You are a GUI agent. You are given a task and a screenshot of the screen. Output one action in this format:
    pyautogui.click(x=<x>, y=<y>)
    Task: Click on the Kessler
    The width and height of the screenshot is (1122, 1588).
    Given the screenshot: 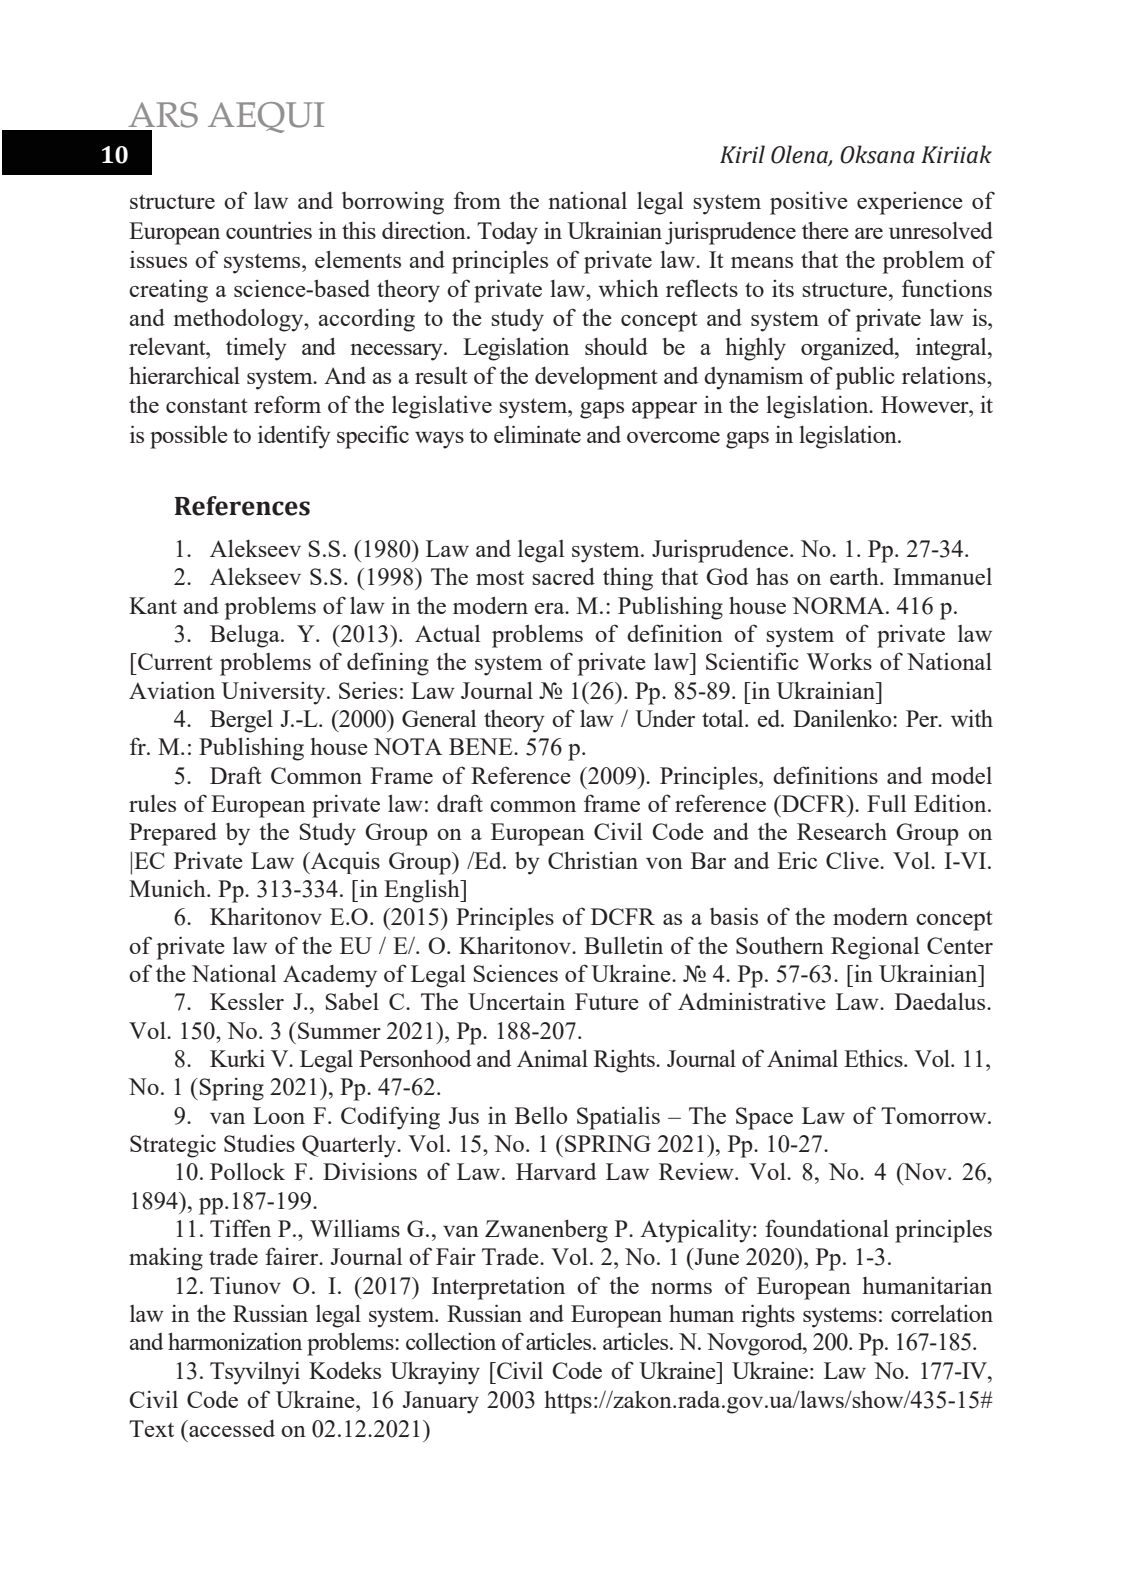 What is the action you would take?
    pyautogui.click(x=247, y=1001)
